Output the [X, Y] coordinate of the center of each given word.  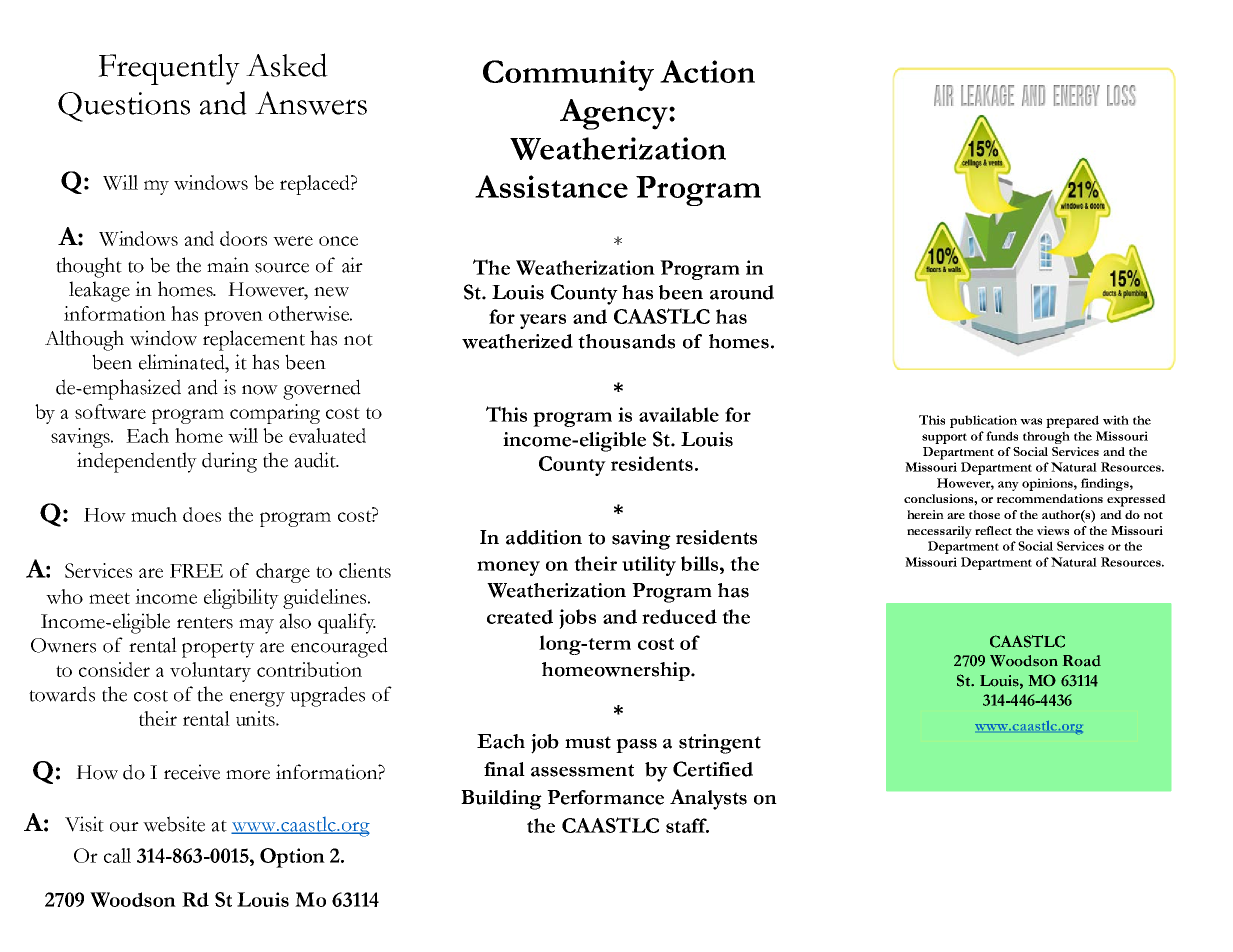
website [174, 824]
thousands [626, 341]
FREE [196, 571]
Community [568, 75]
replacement [254, 340]
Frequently [169, 69]
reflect [993, 530]
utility [649, 566]
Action [707, 71]
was [1031, 421]
